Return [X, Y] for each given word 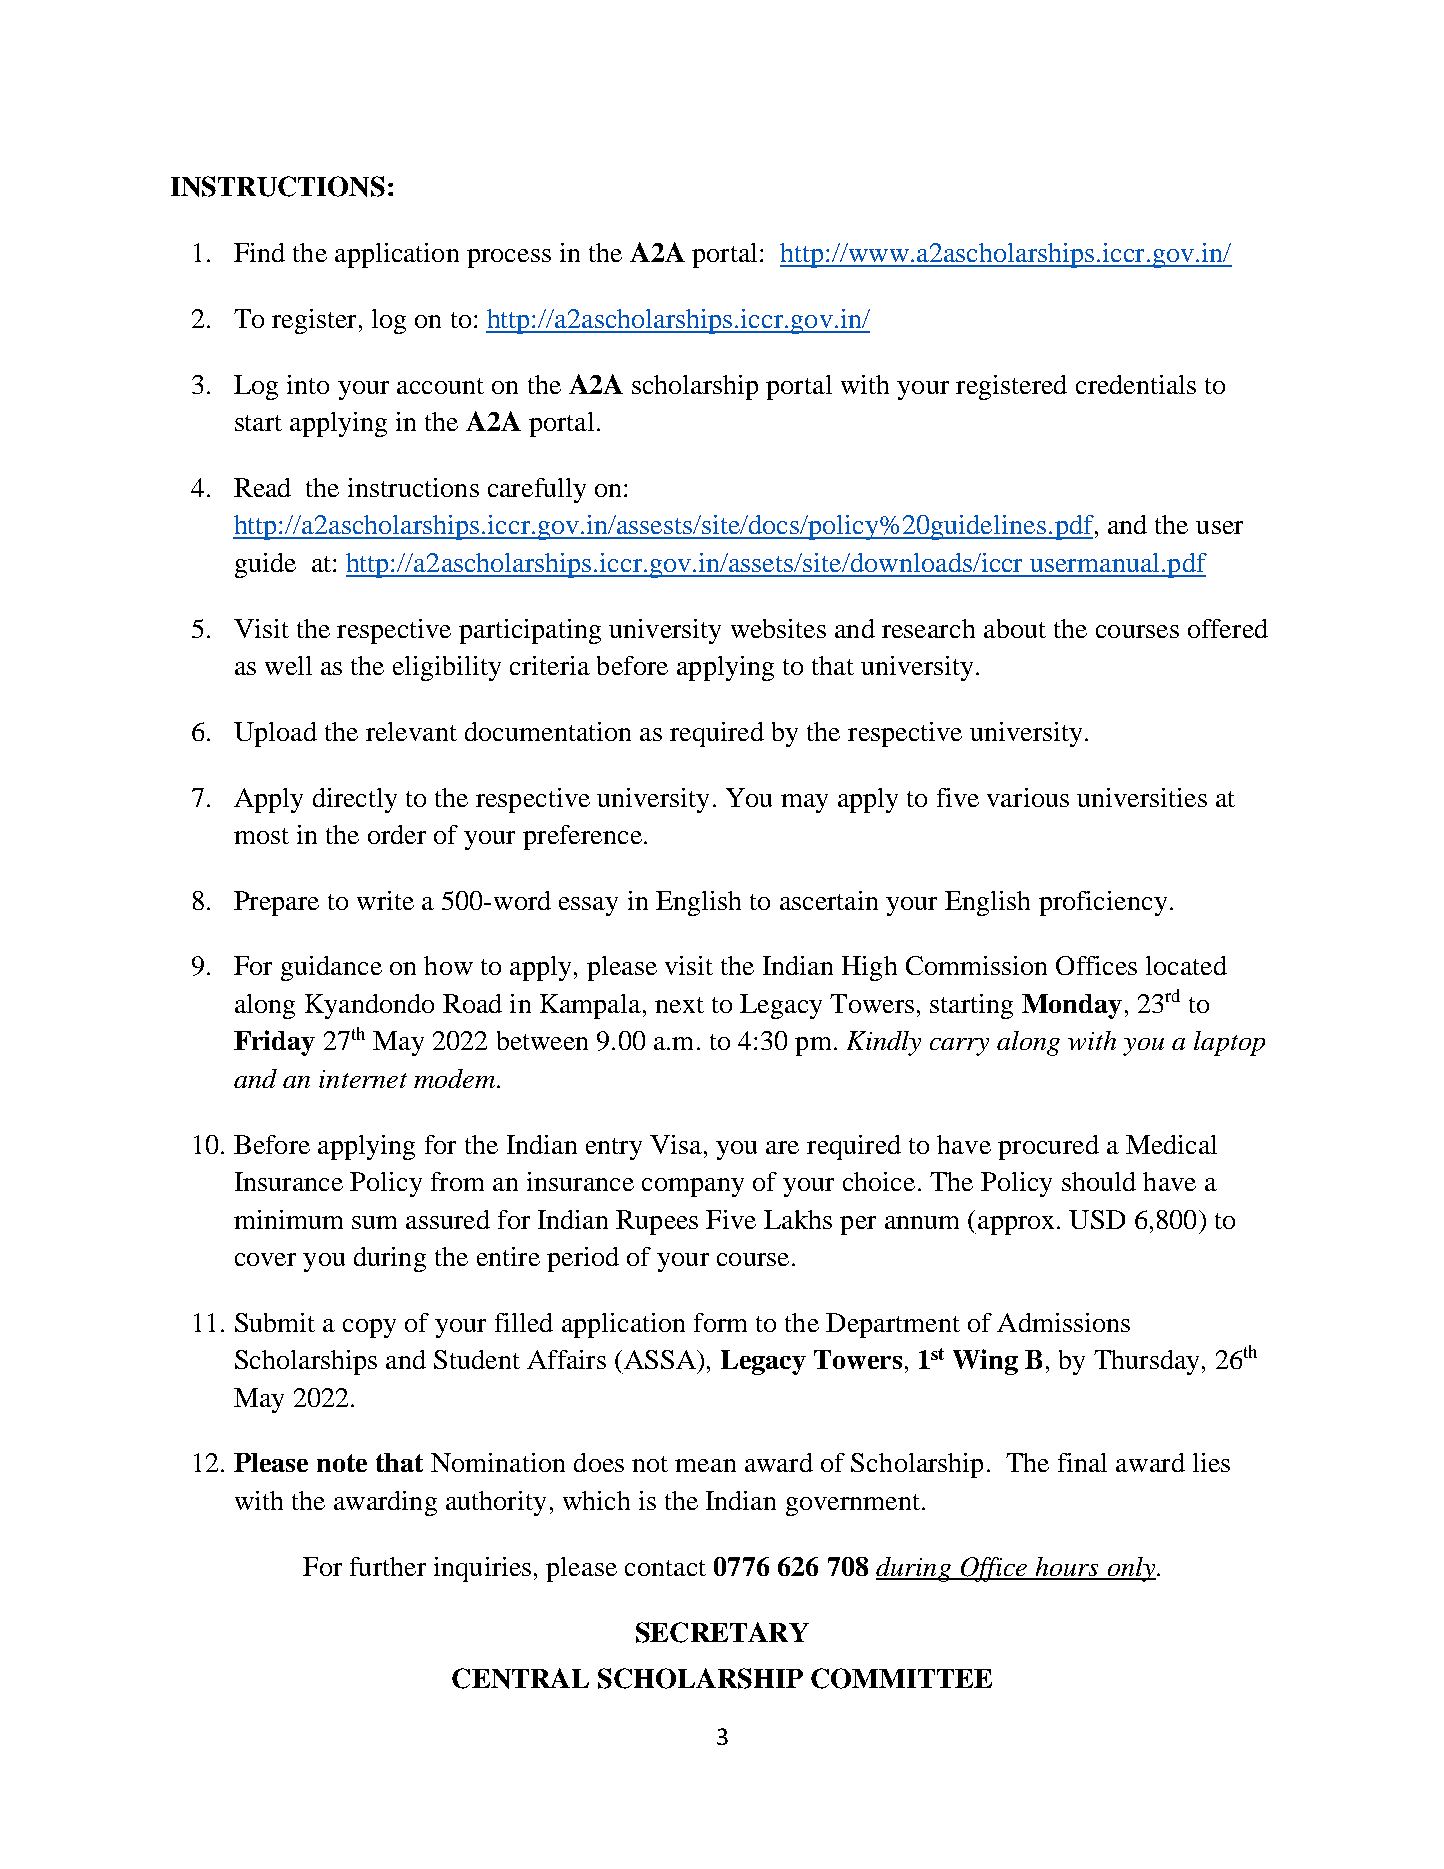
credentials [1136, 384]
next [679, 1005]
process [509, 258]
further [388, 1566]
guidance [331, 968]
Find [259, 252]
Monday [1072, 1006]
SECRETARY [722, 1632]
